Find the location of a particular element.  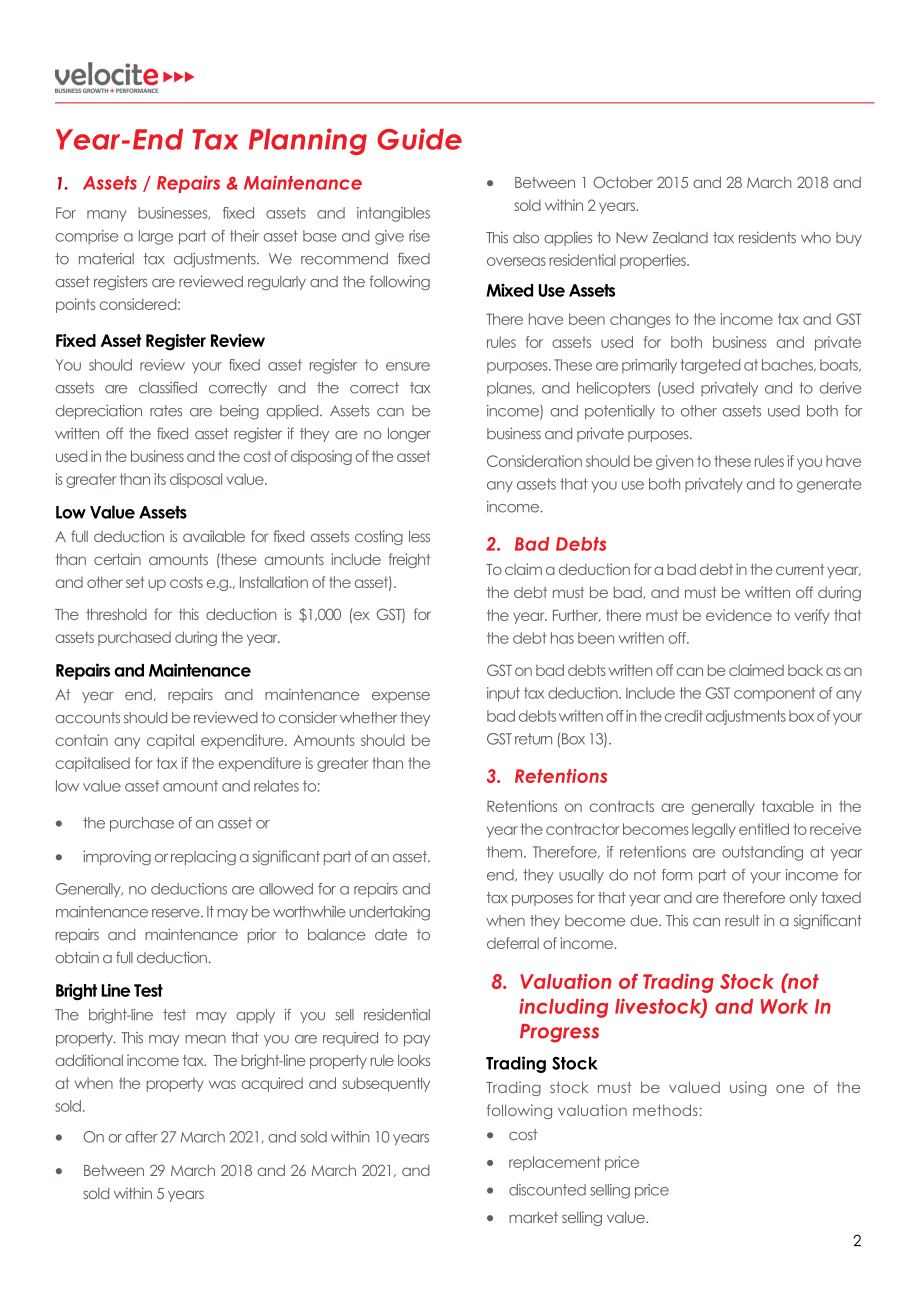

many is located at coordinates (107, 216).
